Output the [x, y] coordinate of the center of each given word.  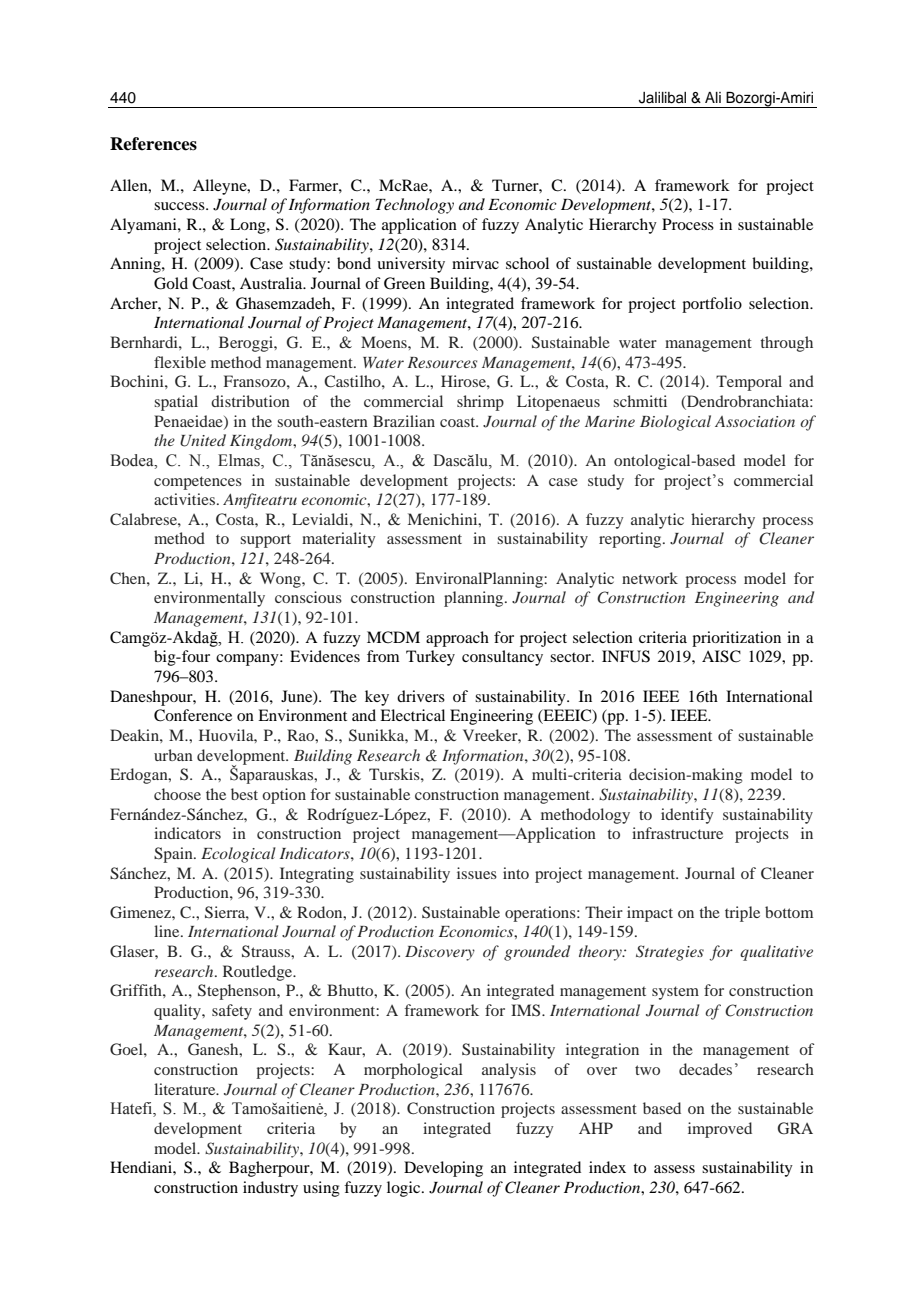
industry [270, 1189]
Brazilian [404, 421]
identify [687, 816]
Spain [174, 855]
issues [477, 873]
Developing [443, 1169]
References [153, 144]
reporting [631, 540]
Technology [415, 206]
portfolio [712, 305]
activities [184, 499]
